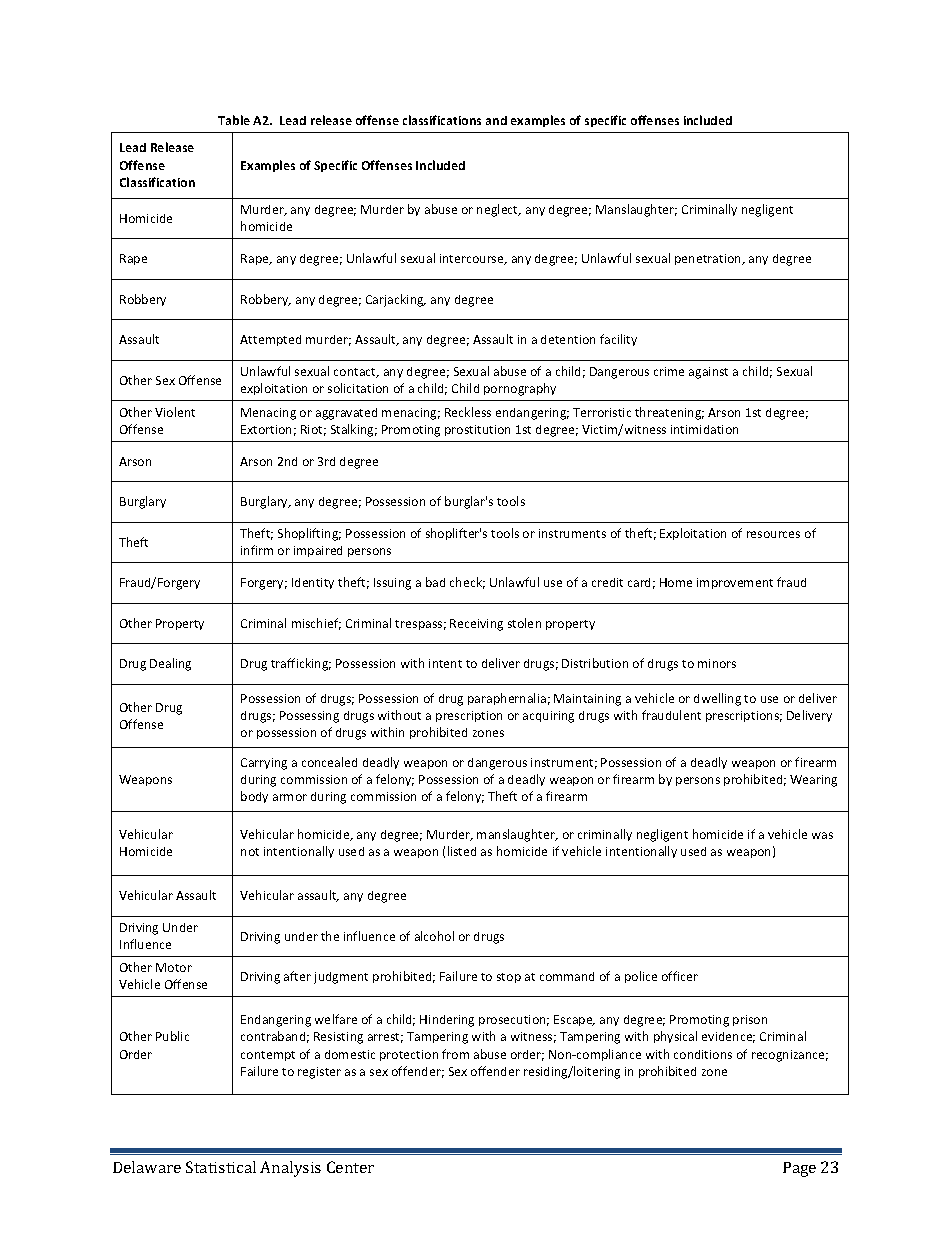 The image size is (952, 1233). I want to click on penetration, so click(709, 259).
